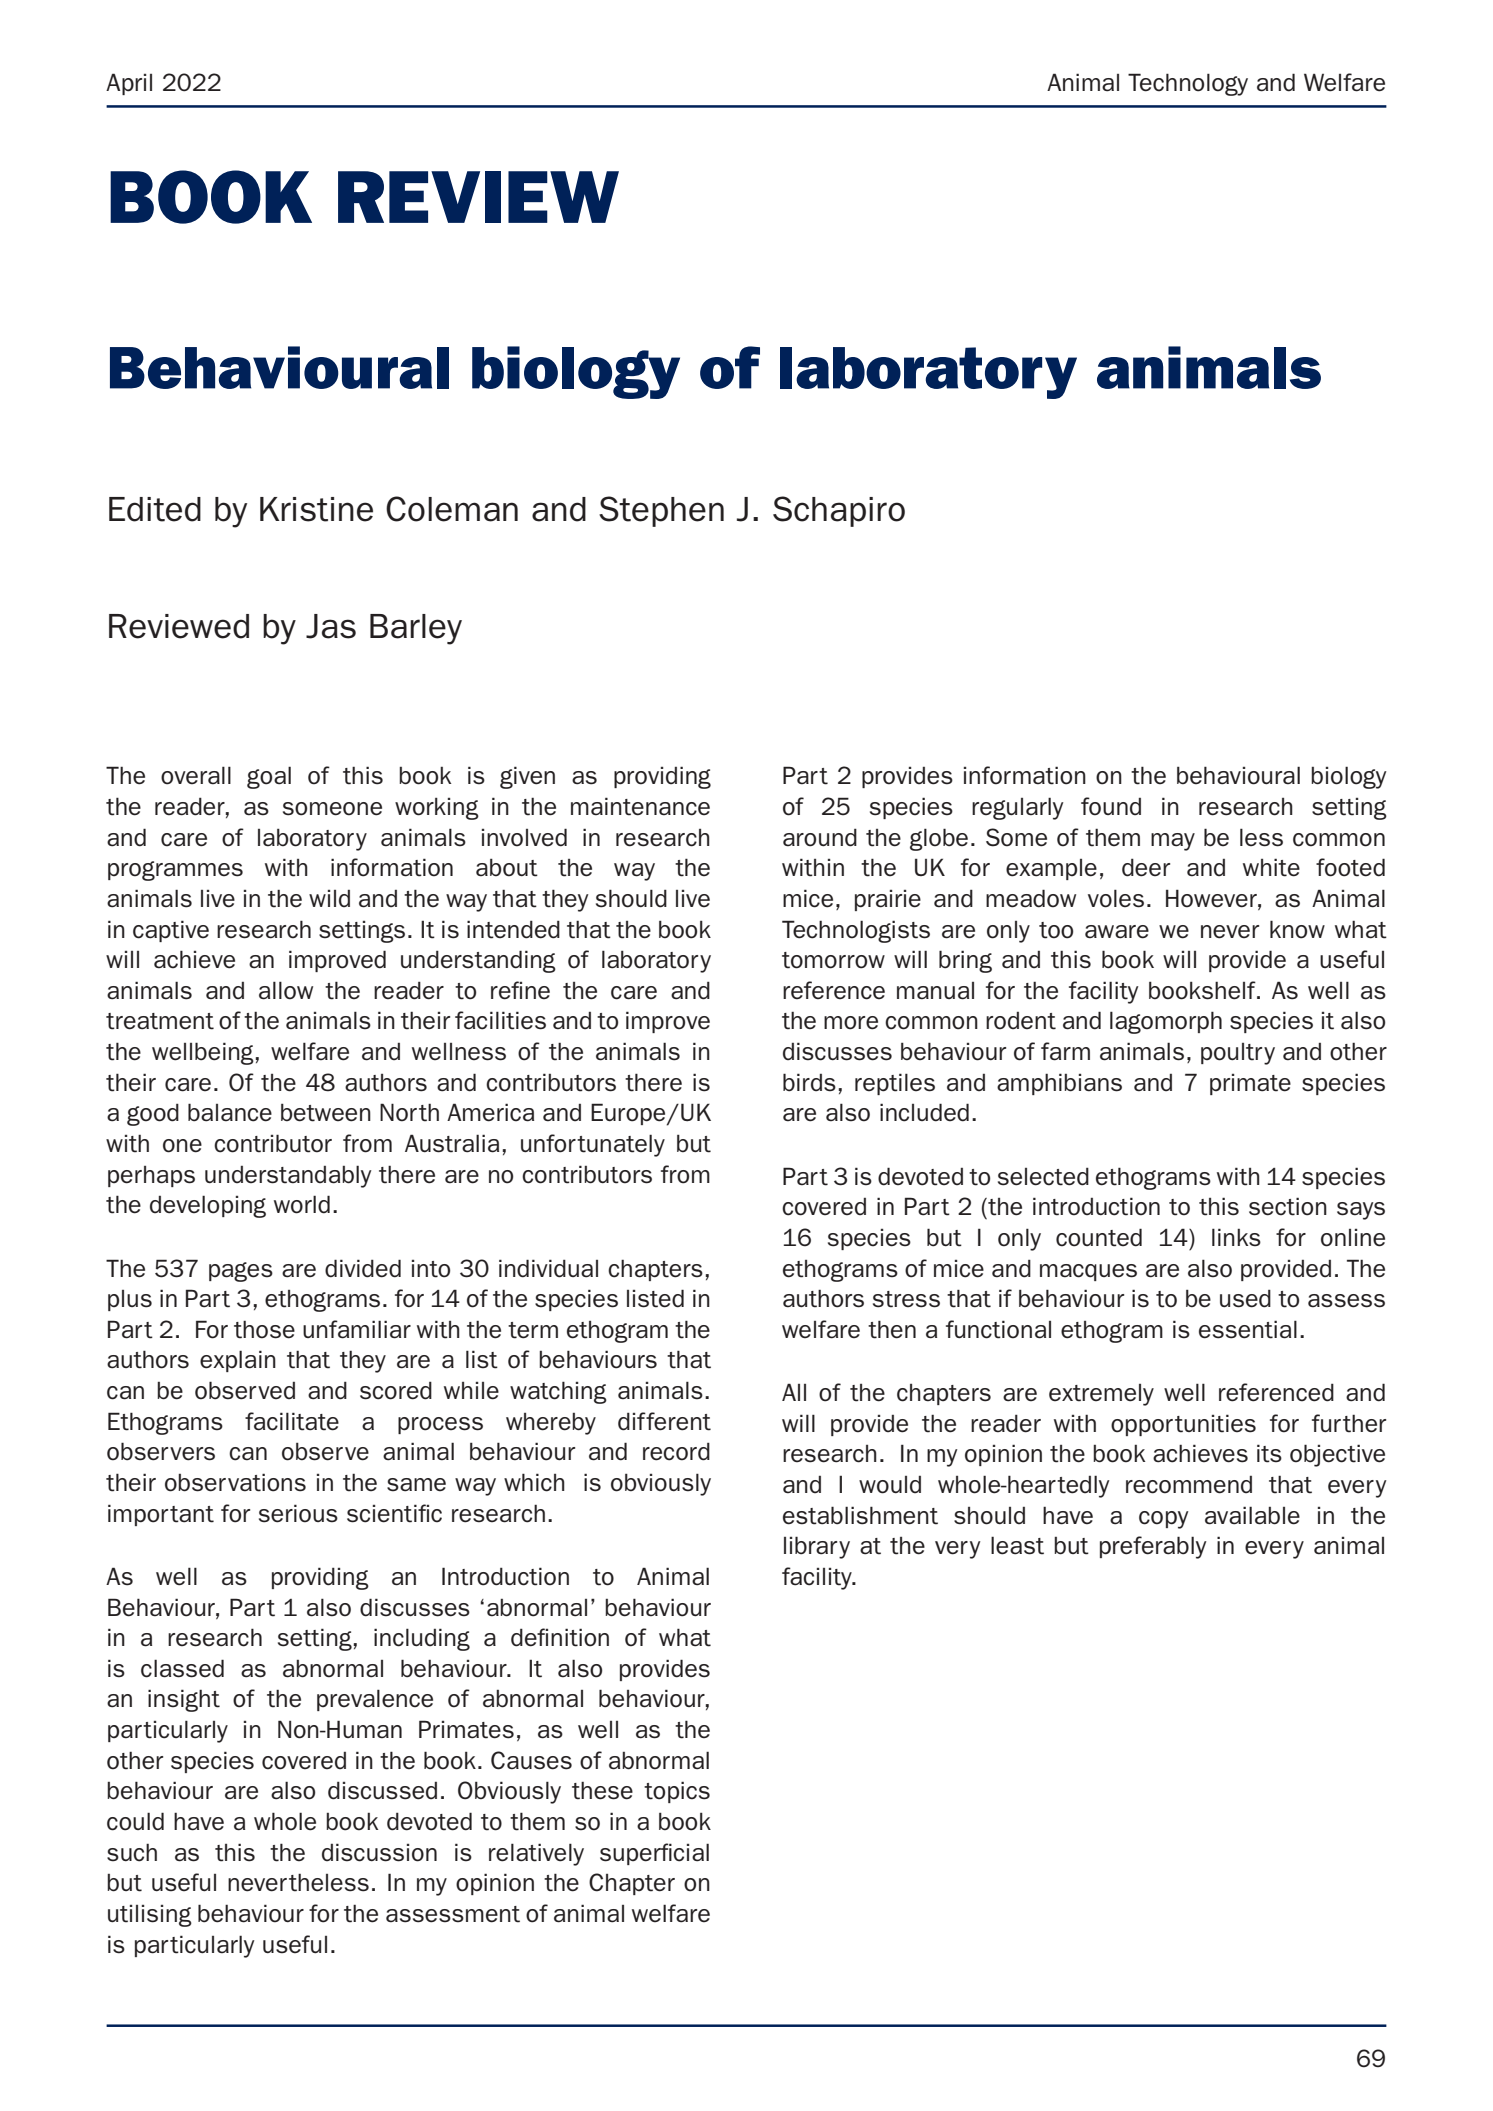 The image size is (1493, 2111). What do you see at coordinates (661, 511) in the image?
I see `Stephen` at bounding box center [661, 511].
